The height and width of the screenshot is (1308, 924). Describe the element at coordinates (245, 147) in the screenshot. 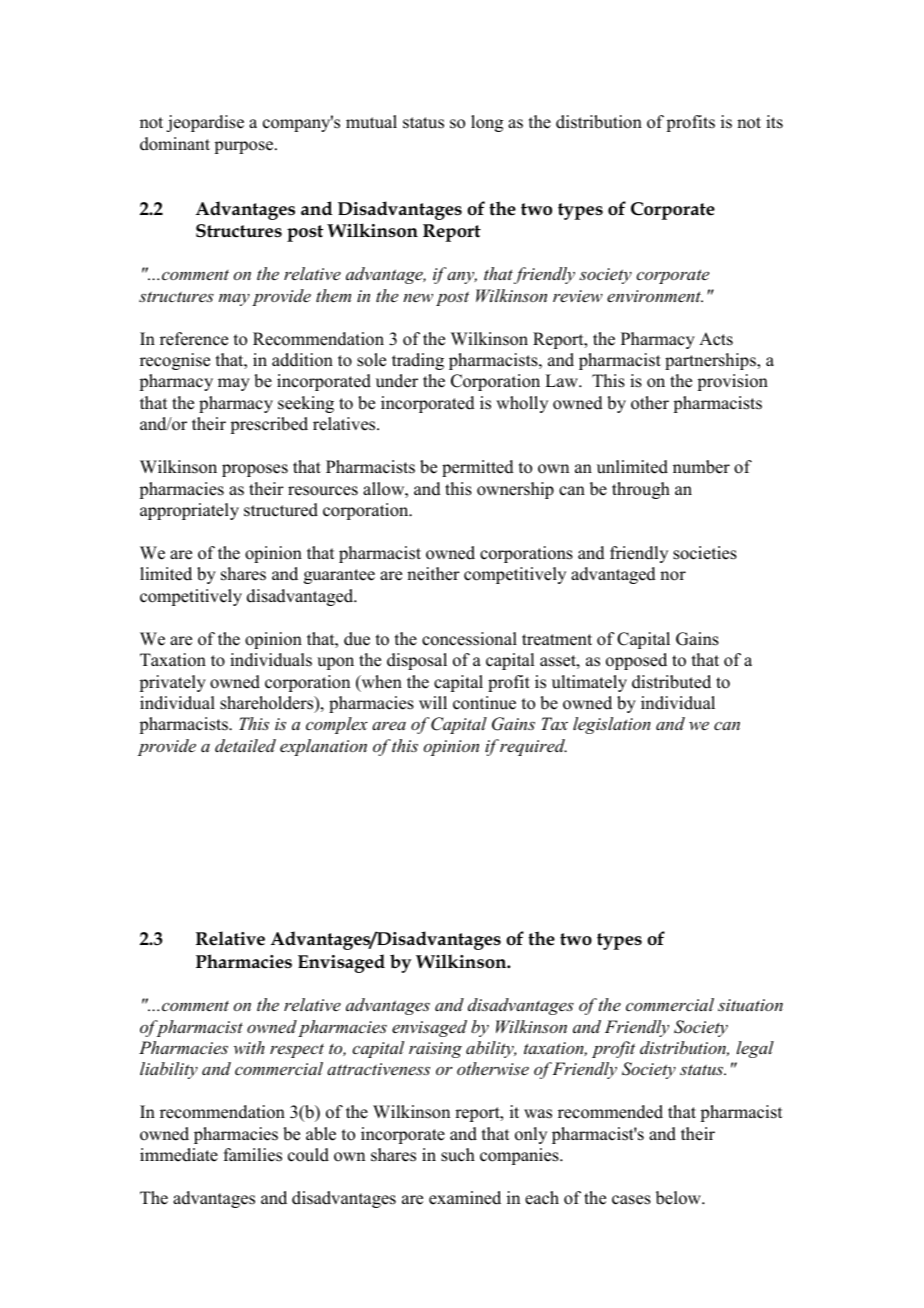

I see `purpose` at that location.
